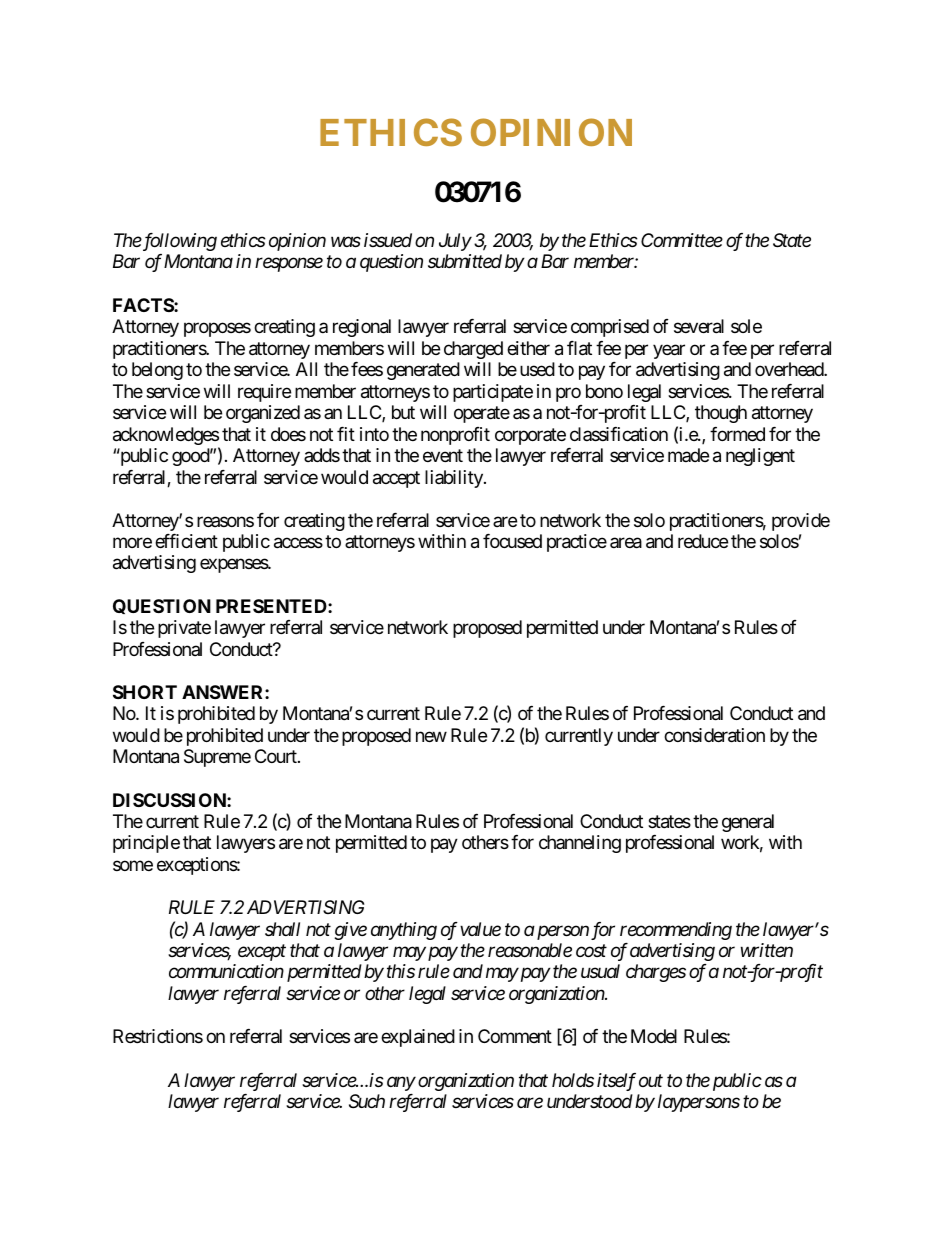 This page has width=952, height=1233. I want to click on explained, so click(418, 1038).
